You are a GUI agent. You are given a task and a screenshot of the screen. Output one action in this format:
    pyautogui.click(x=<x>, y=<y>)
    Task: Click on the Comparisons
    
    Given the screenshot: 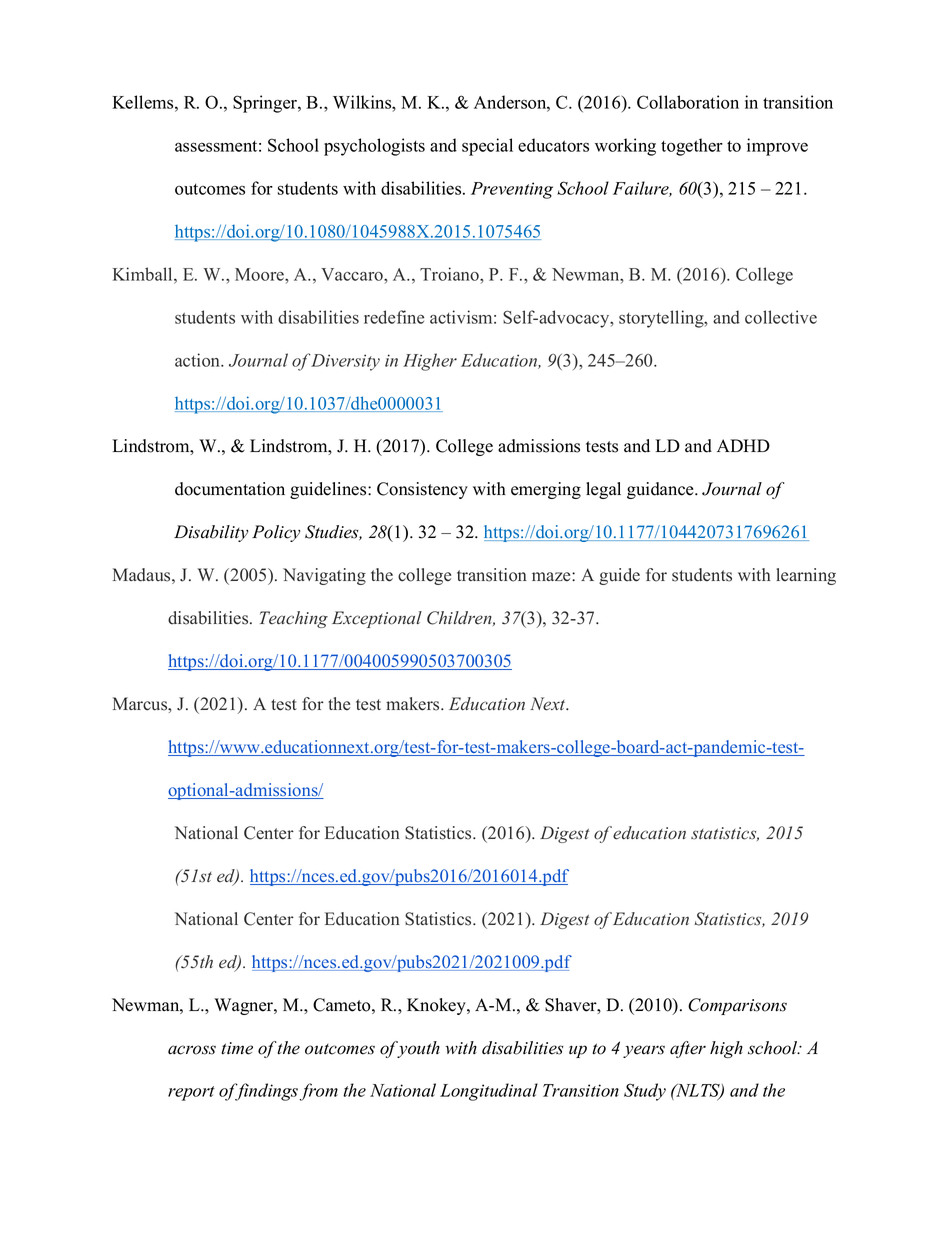 What is the action you would take?
    pyautogui.click(x=737, y=1006)
